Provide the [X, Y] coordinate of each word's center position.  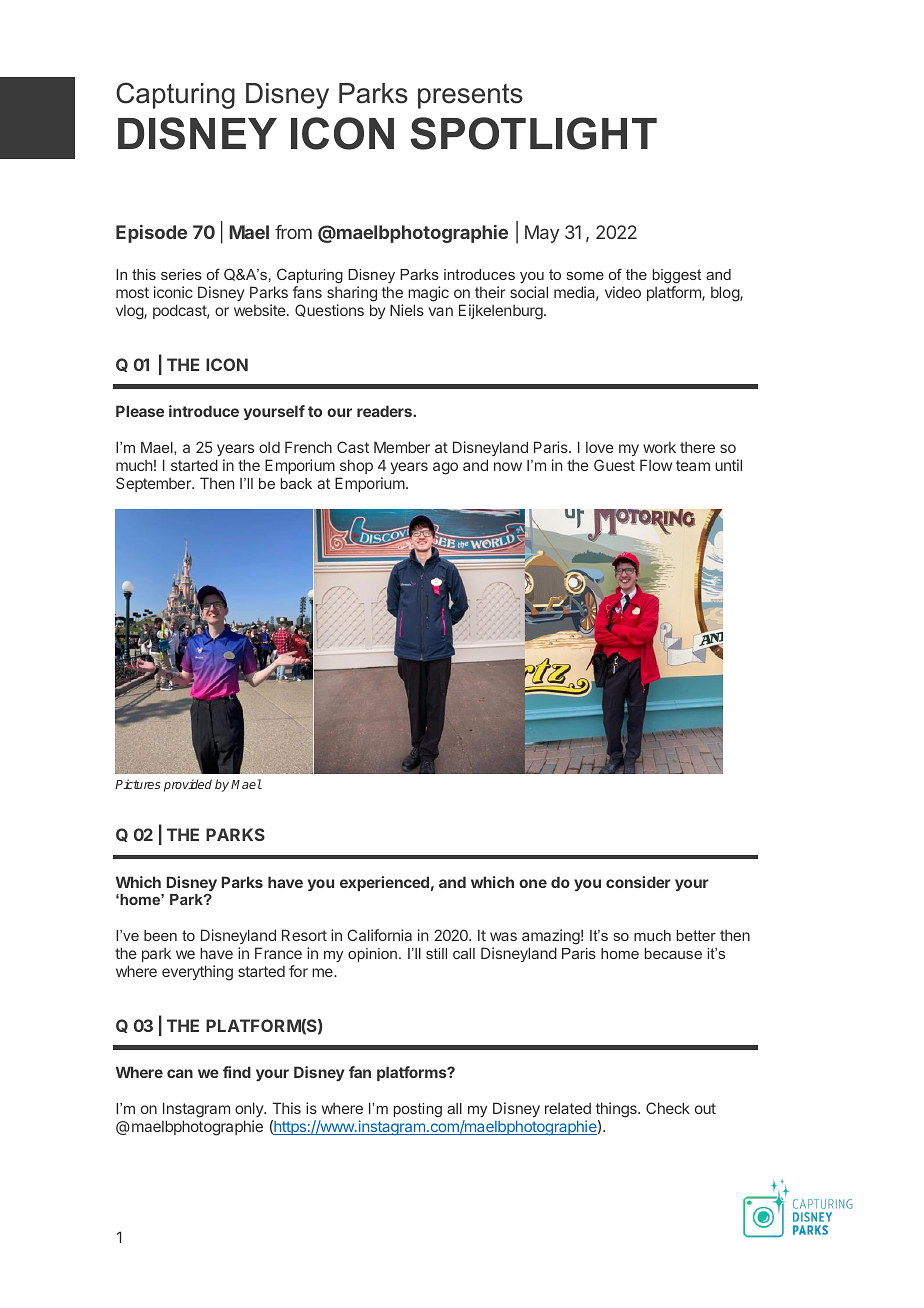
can [180, 1073]
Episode [151, 234]
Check [668, 1108]
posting [418, 1110]
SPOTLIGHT [533, 133]
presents [470, 96]
